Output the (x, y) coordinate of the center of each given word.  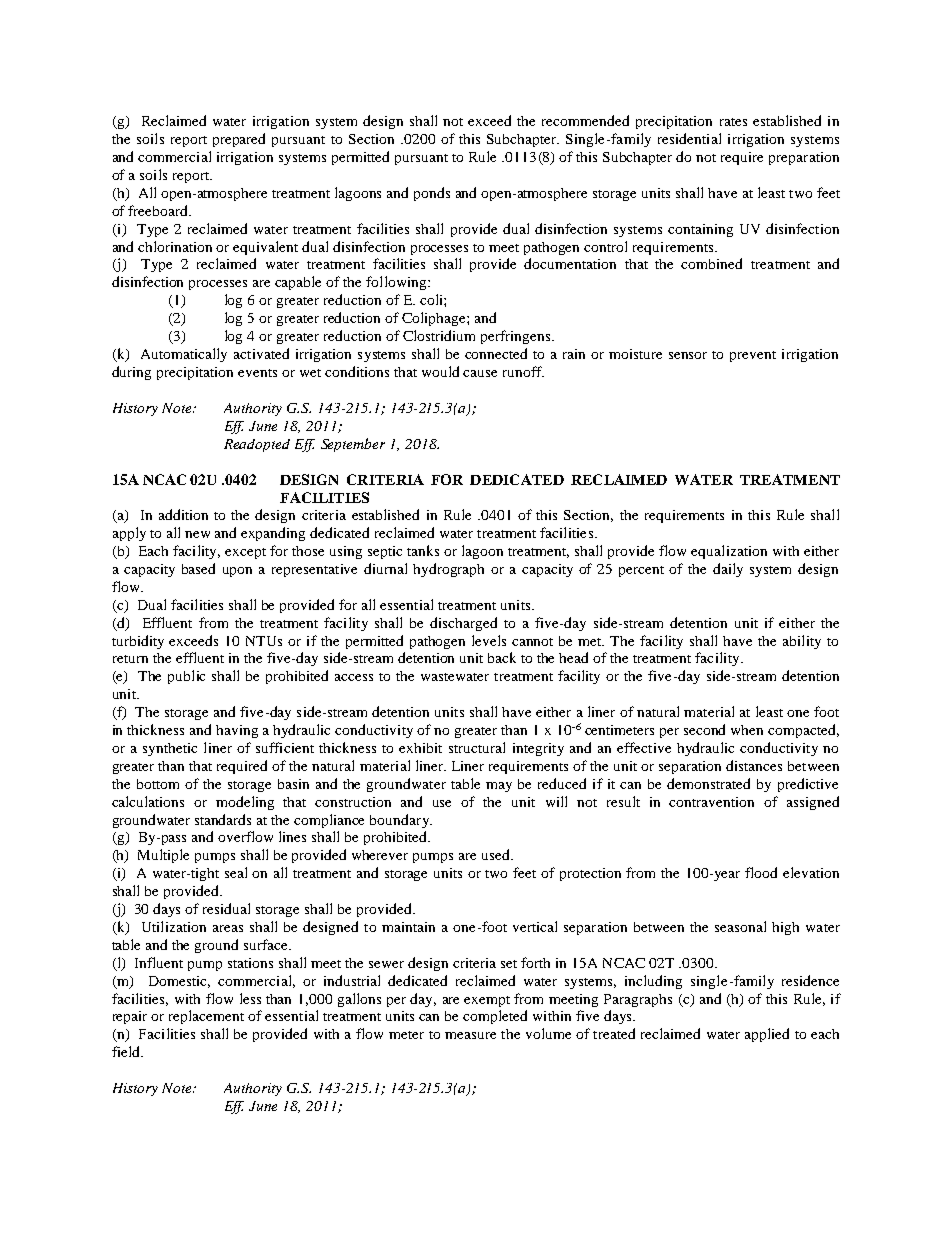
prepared (239, 140)
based (198, 568)
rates (733, 122)
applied (767, 1035)
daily (728, 570)
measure (470, 1035)
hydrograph (448, 570)
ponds (432, 194)
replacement (206, 1017)
